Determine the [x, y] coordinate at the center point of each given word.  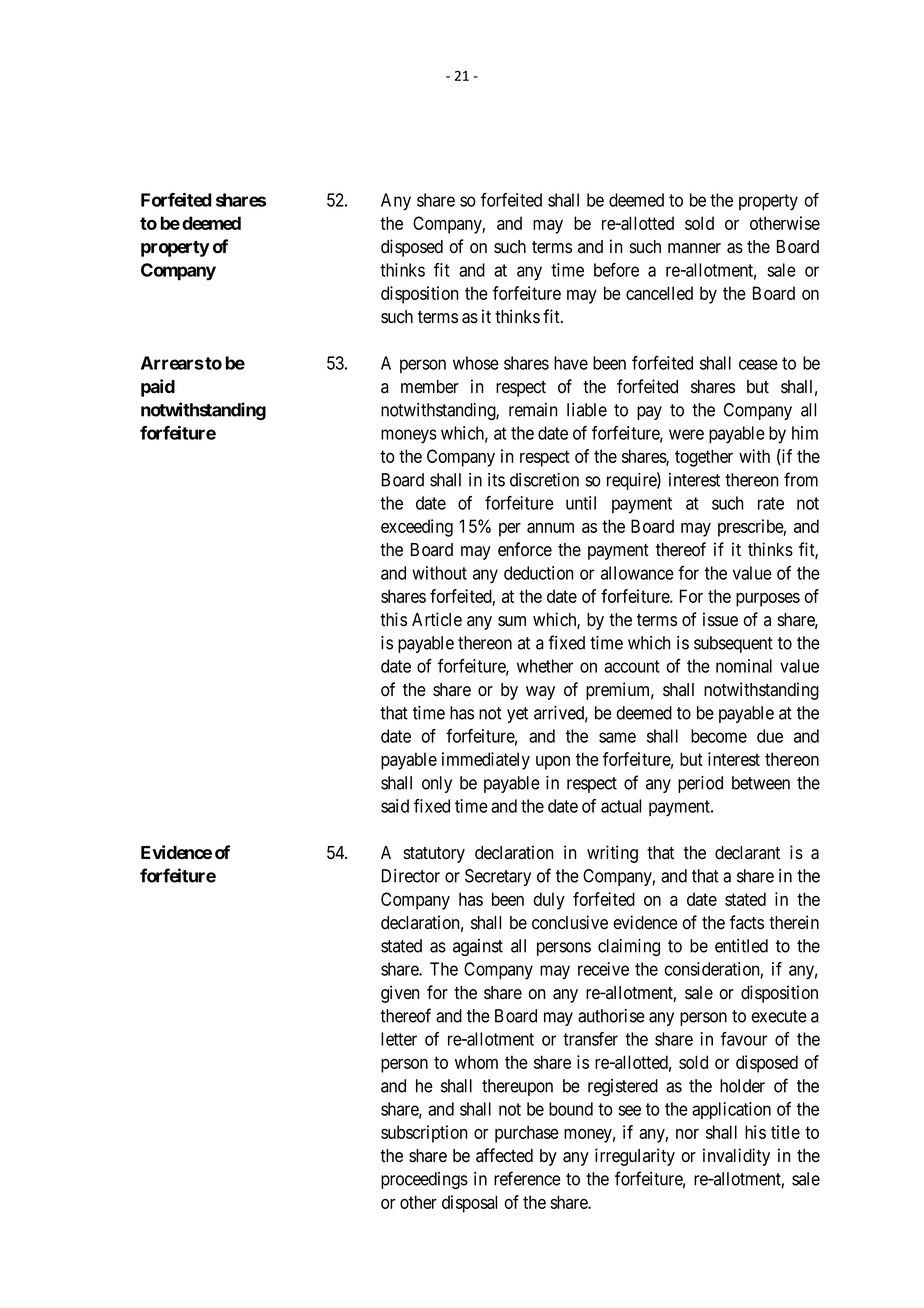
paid [158, 388]
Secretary [498, 877]
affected [504, 1155]
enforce [525, 549]
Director [411, 876]
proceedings [424, 1180]
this [393, 619]
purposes [768, 600]
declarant [747, 853]
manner [694, 248]
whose [476, 363]
